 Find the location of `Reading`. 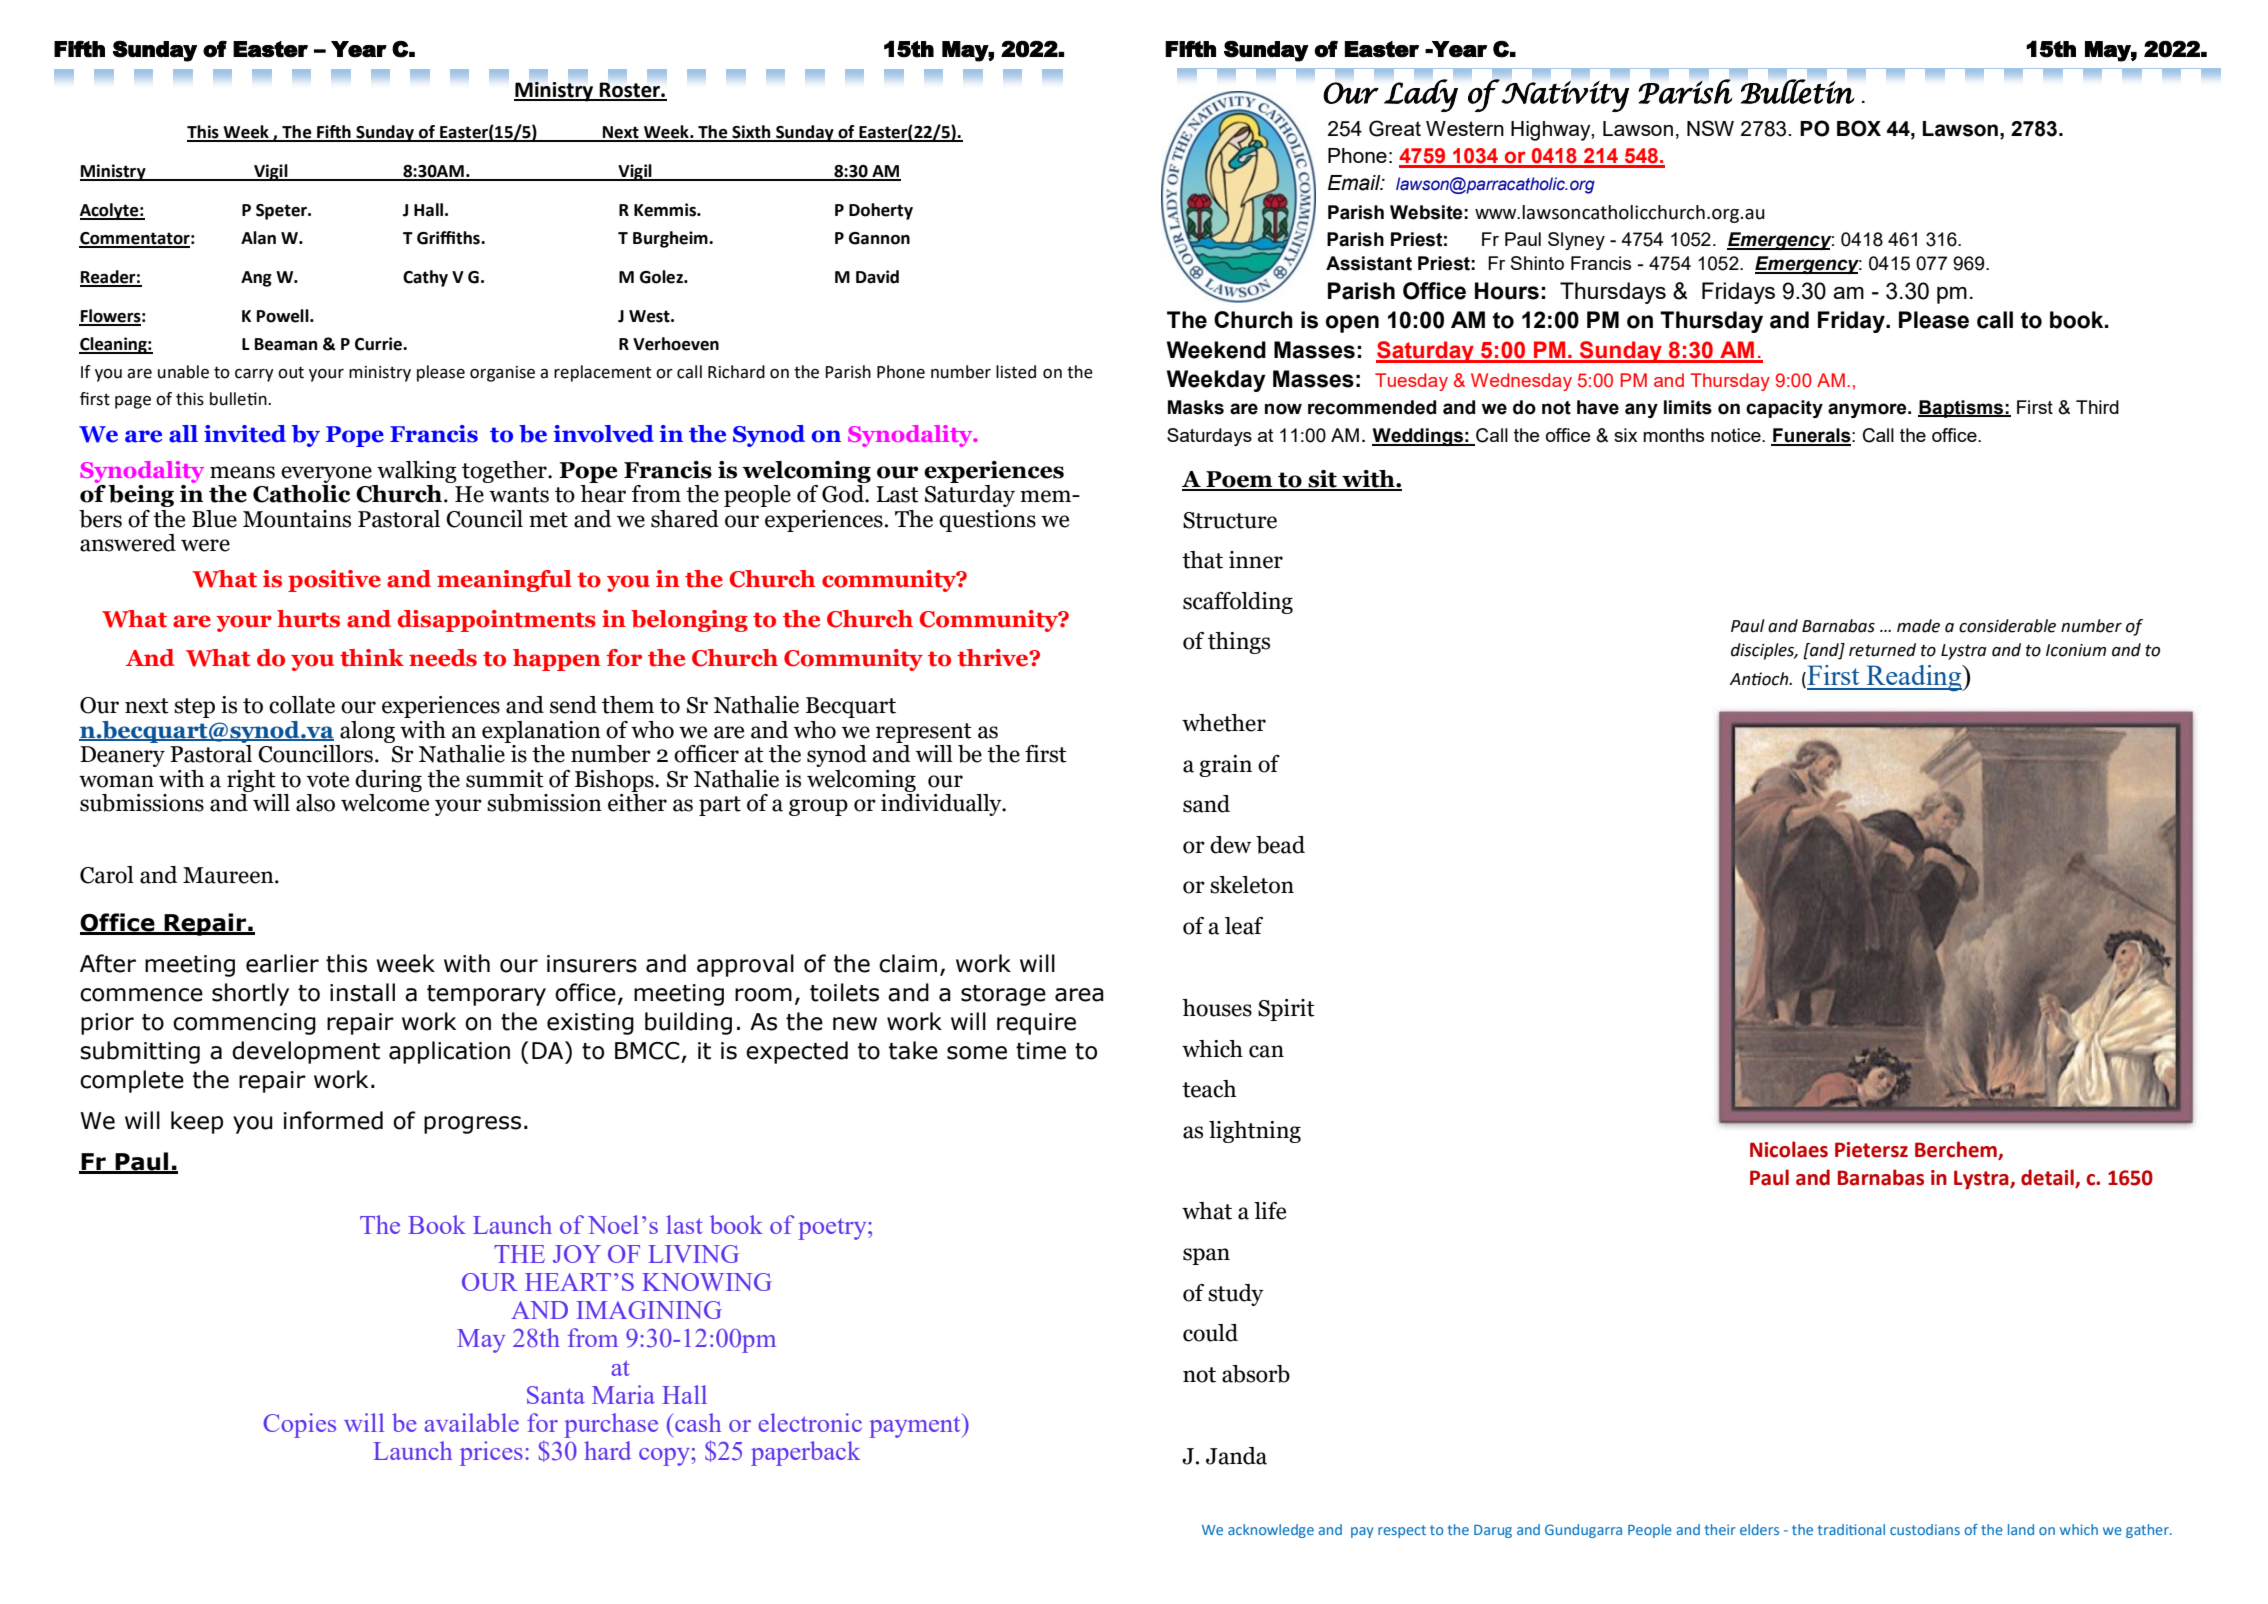

Reading is located at coordinates (1914, 678).
